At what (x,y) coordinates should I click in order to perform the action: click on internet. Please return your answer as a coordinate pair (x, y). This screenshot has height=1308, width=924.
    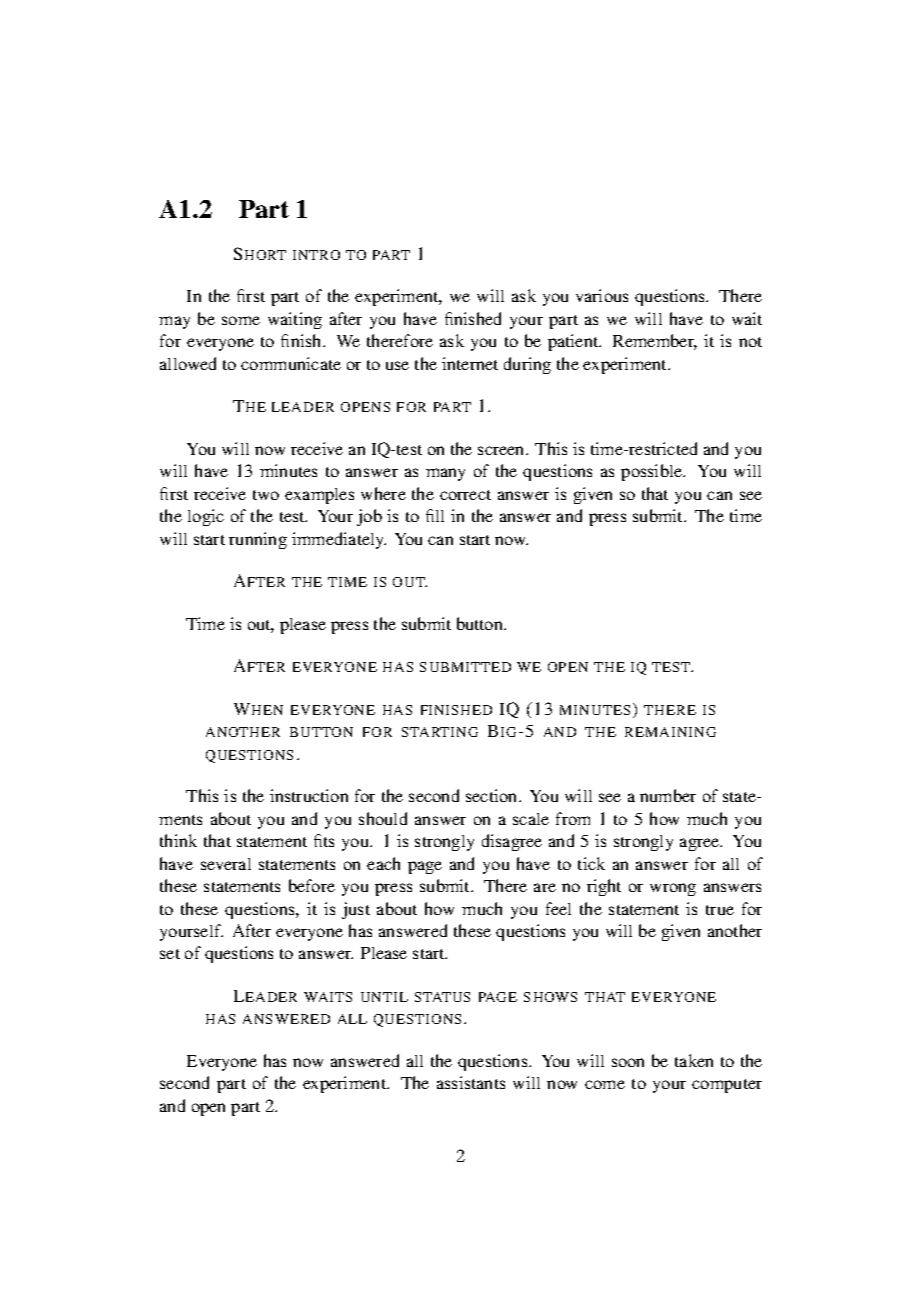
    Looking at the image, I should click on (470, 363).
